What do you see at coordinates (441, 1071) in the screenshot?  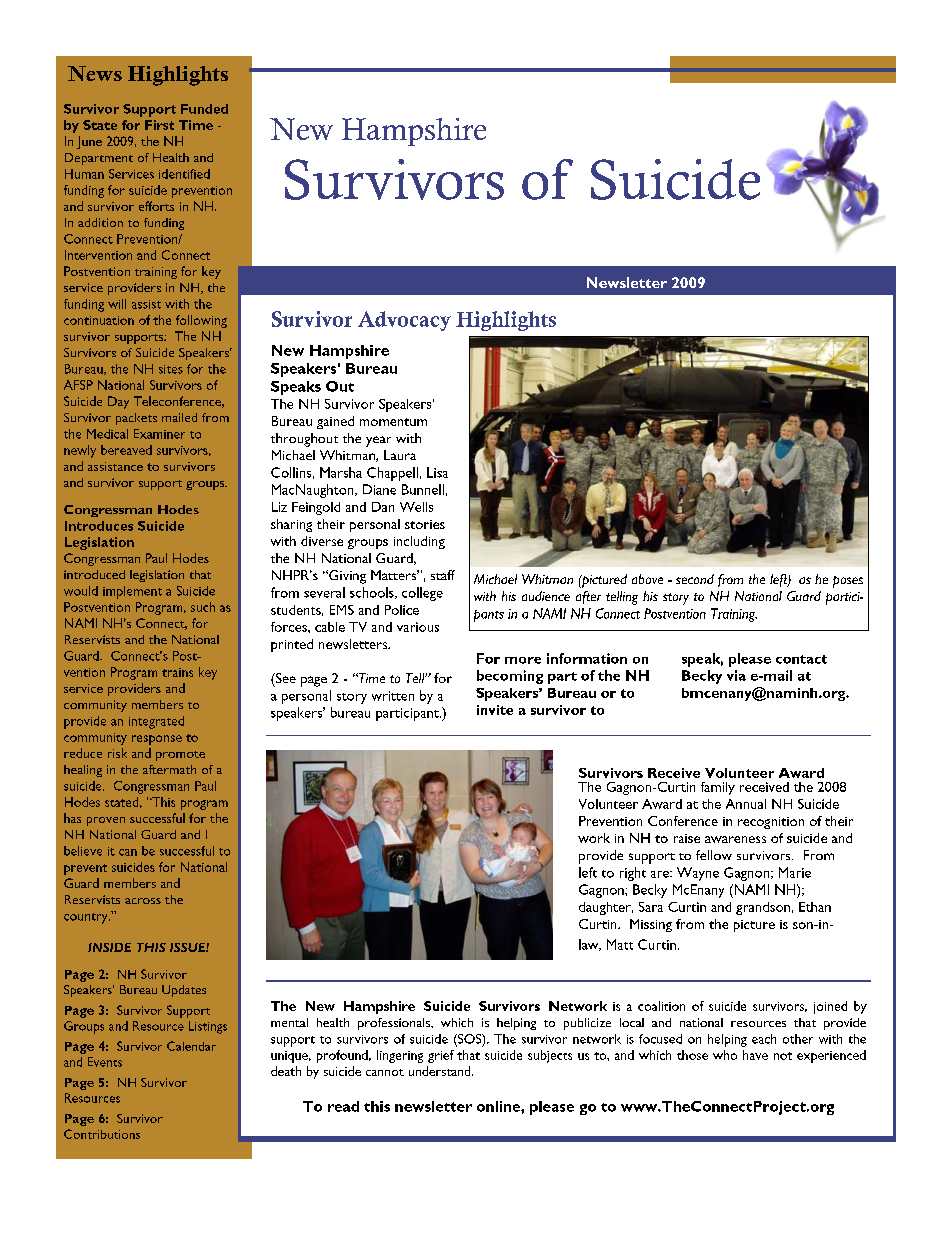 I see `understand` at bounding box center [441, 1071].
